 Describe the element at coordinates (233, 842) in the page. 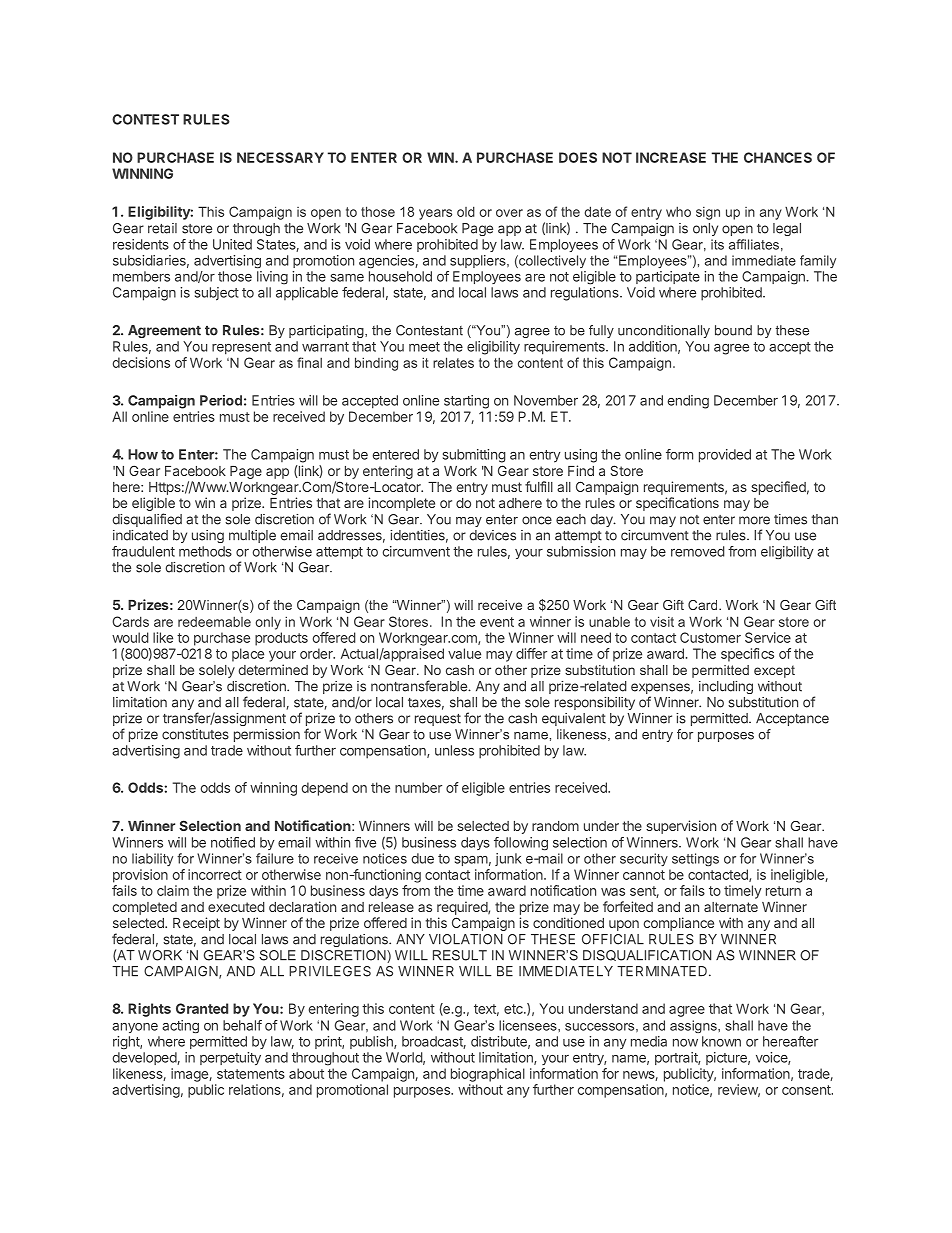

I see `notified` at that location.
